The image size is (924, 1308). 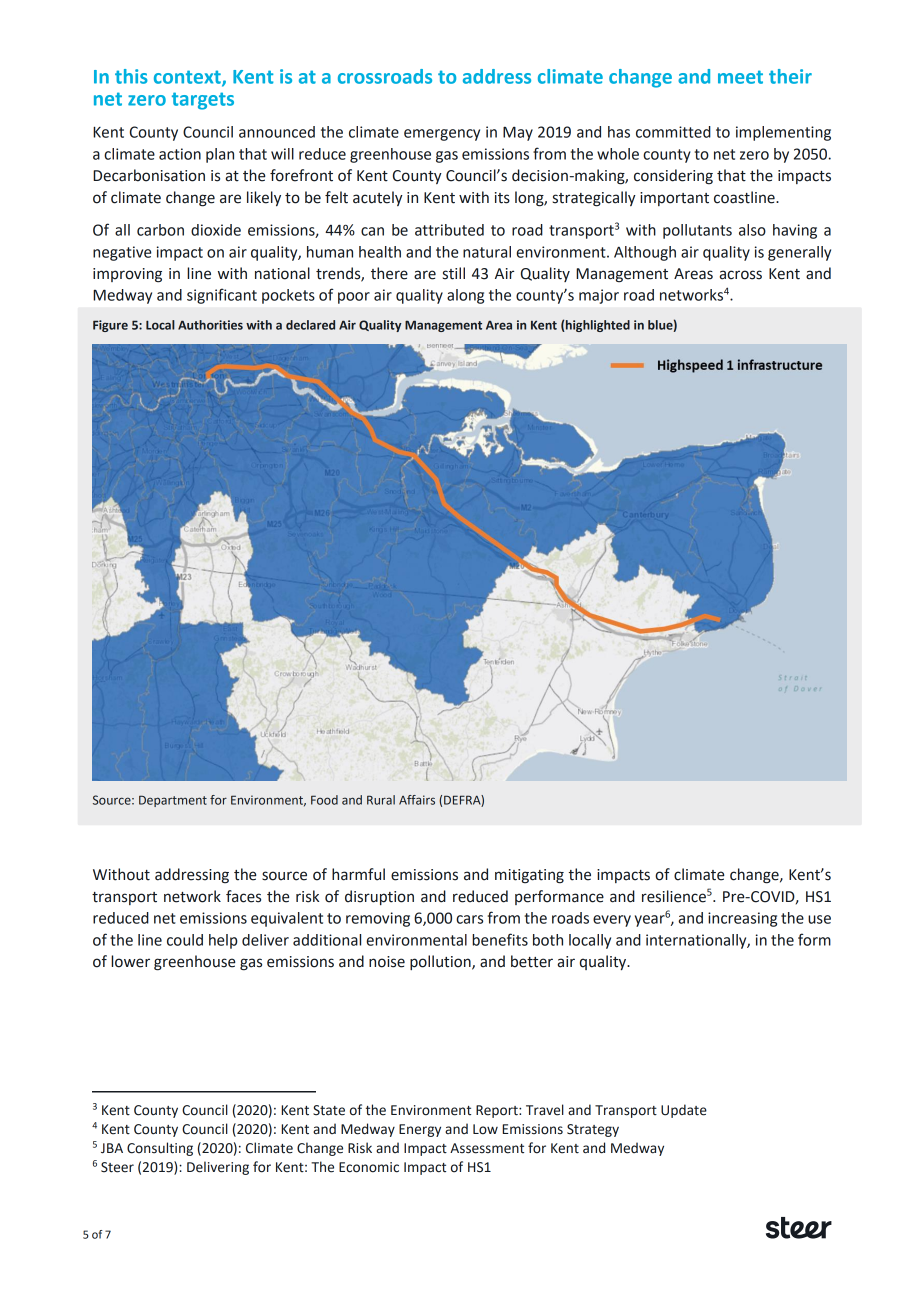 I want to click on across, so click(x=741, y=275).
